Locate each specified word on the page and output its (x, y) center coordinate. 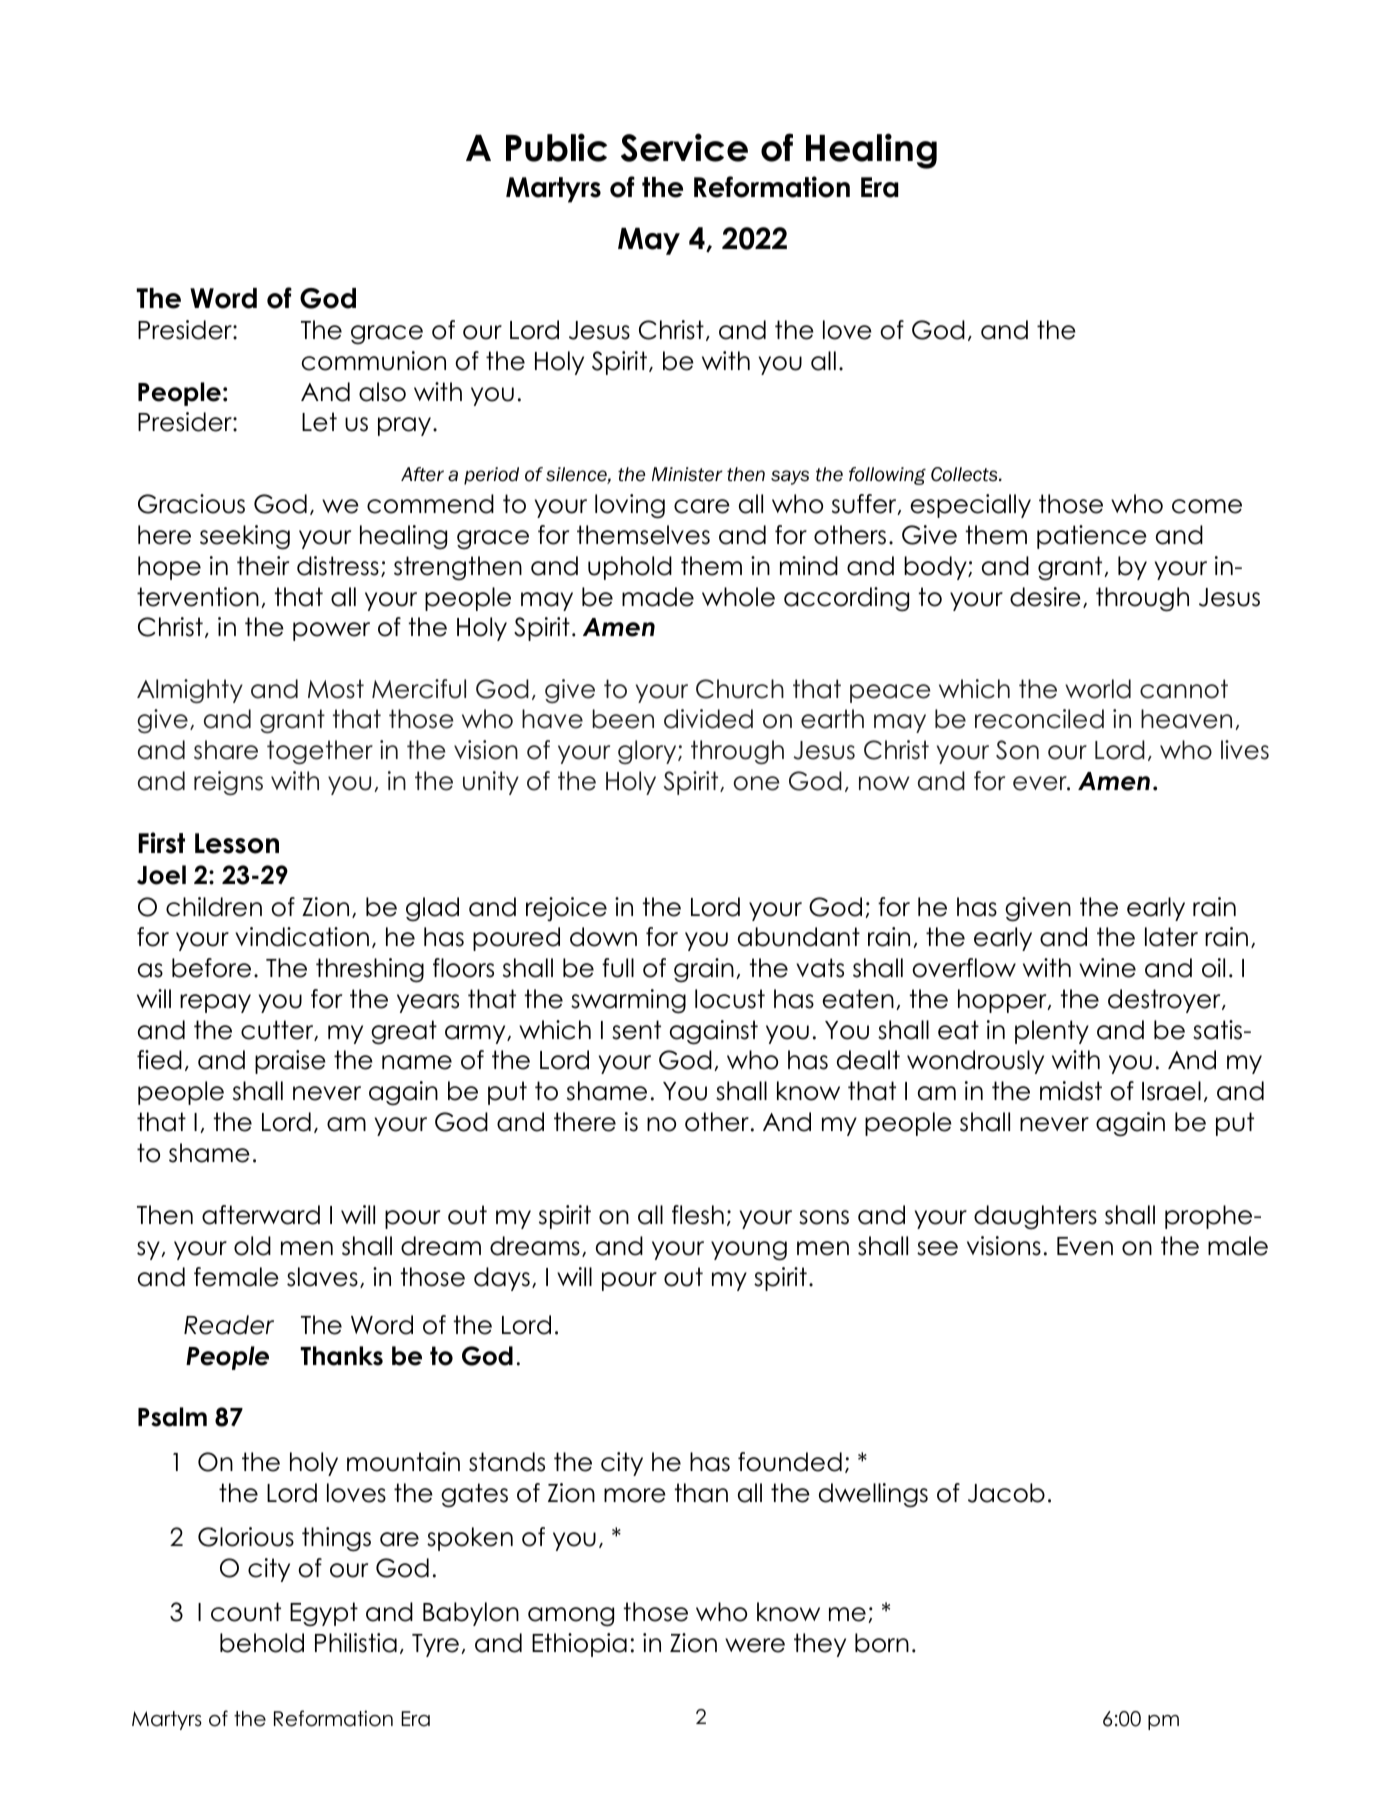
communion (373, 361)
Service (684, 147)
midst (1071, 1091)
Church (740, 689)
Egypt (324, 1614)
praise (290, 1062)
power (331, 631)
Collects (965, 474)
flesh (698, 1215)
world (1098, 689)
